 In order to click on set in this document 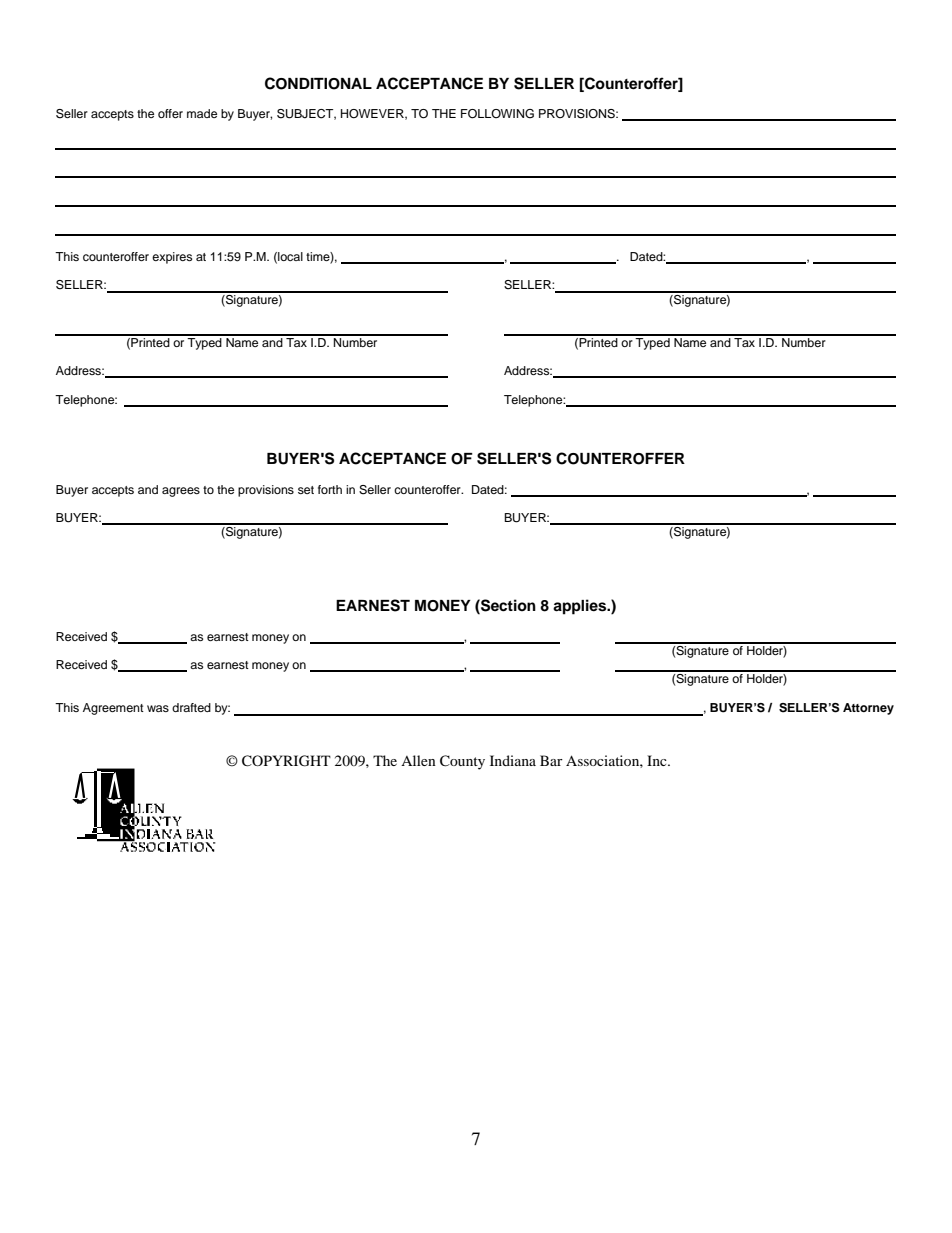, I will do `click(306, 490)`.
